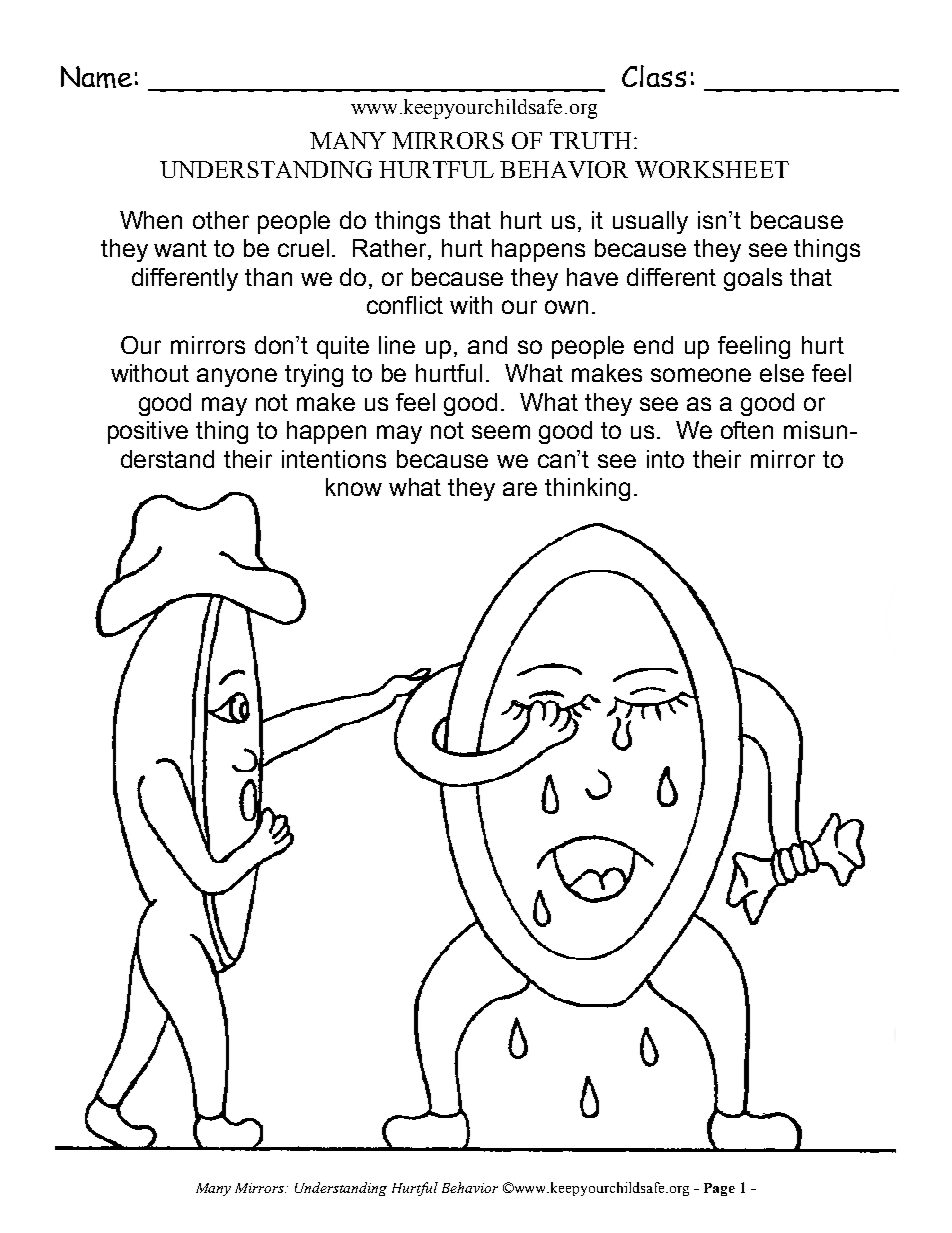 The image size is (952, 1233). I want to click on positive, so click(148, 432).
